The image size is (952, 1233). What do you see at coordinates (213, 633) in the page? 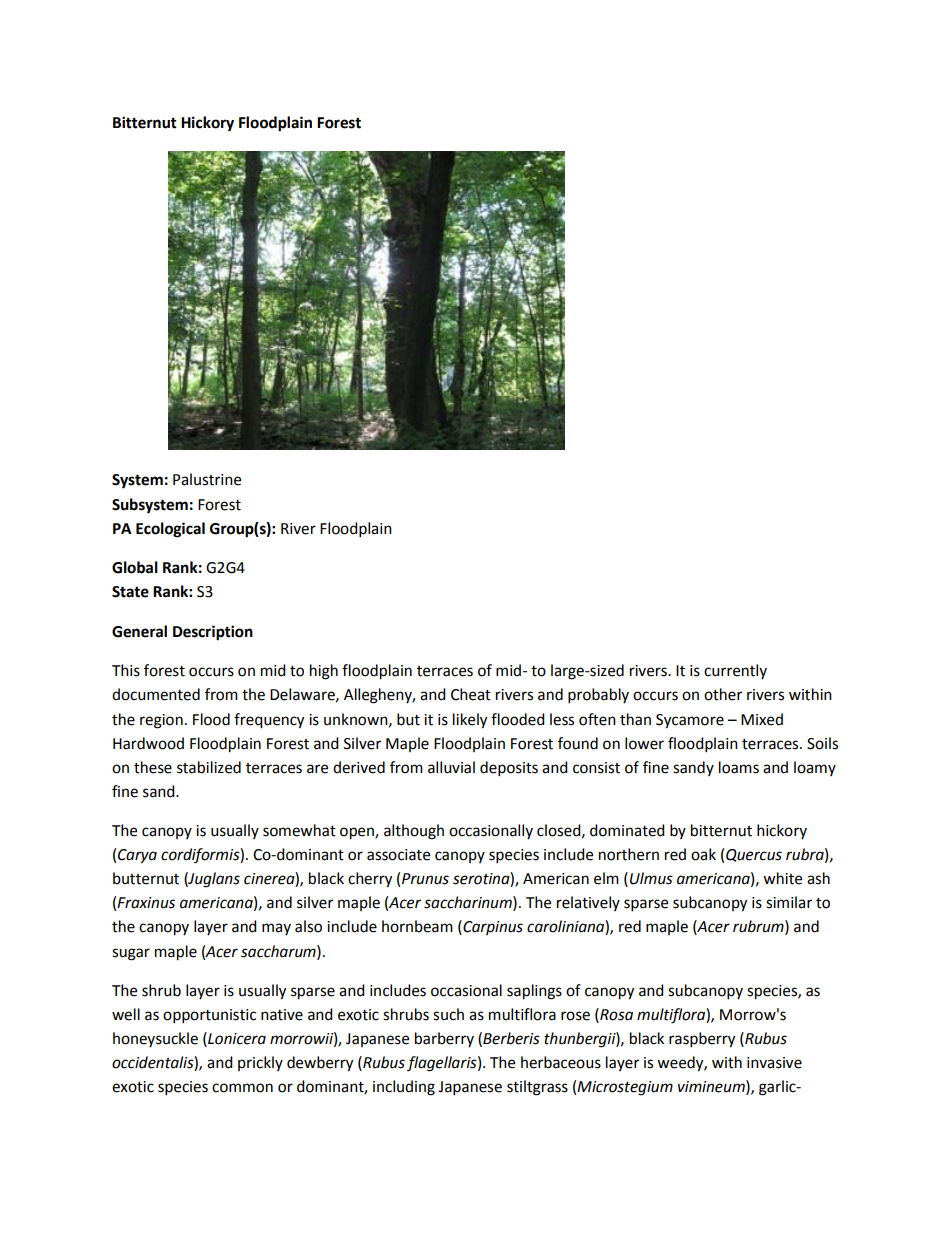
I see `Description` at bounding box center [213, 633].
